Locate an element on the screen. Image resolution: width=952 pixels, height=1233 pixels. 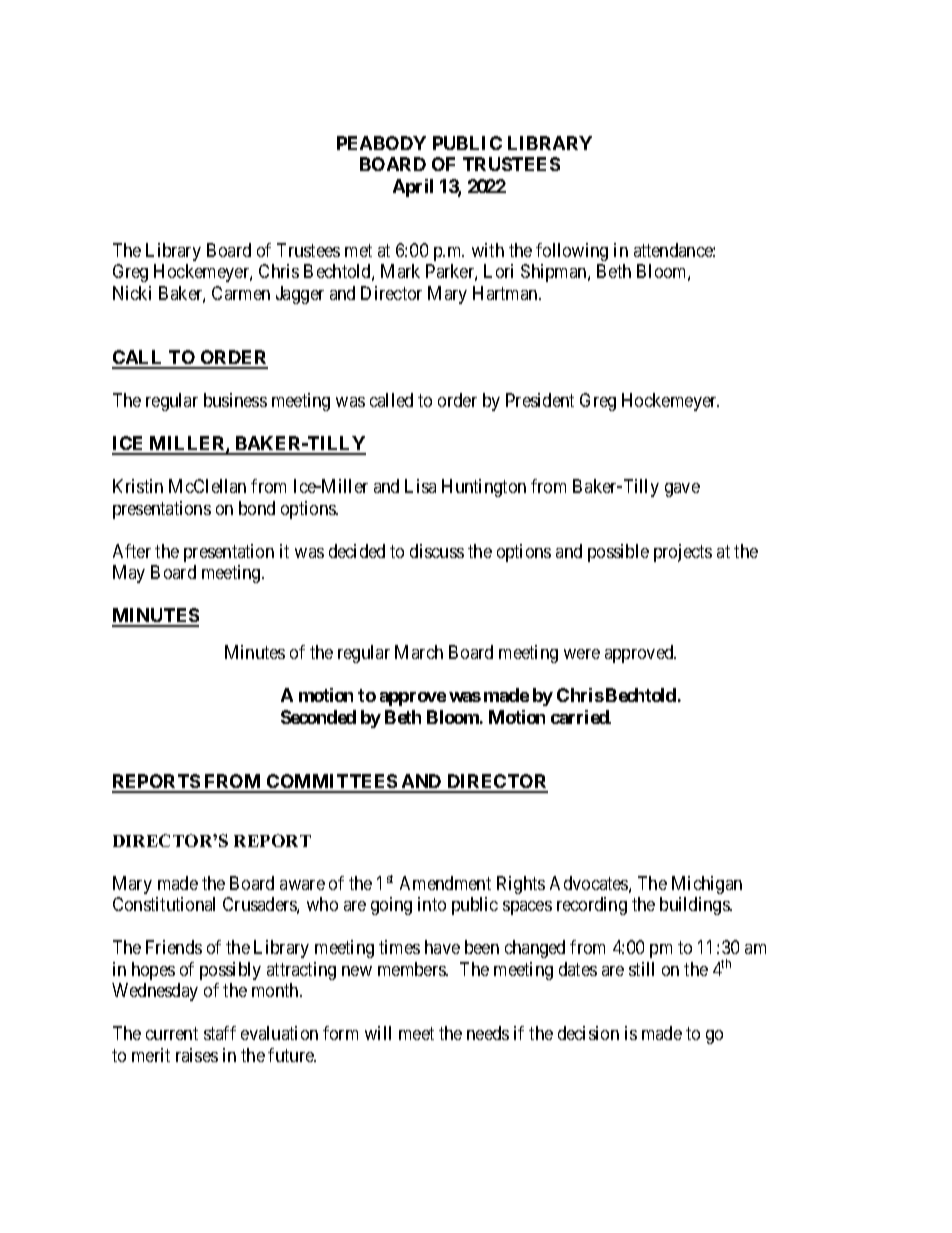
April is located at coordinates (413, 188).
